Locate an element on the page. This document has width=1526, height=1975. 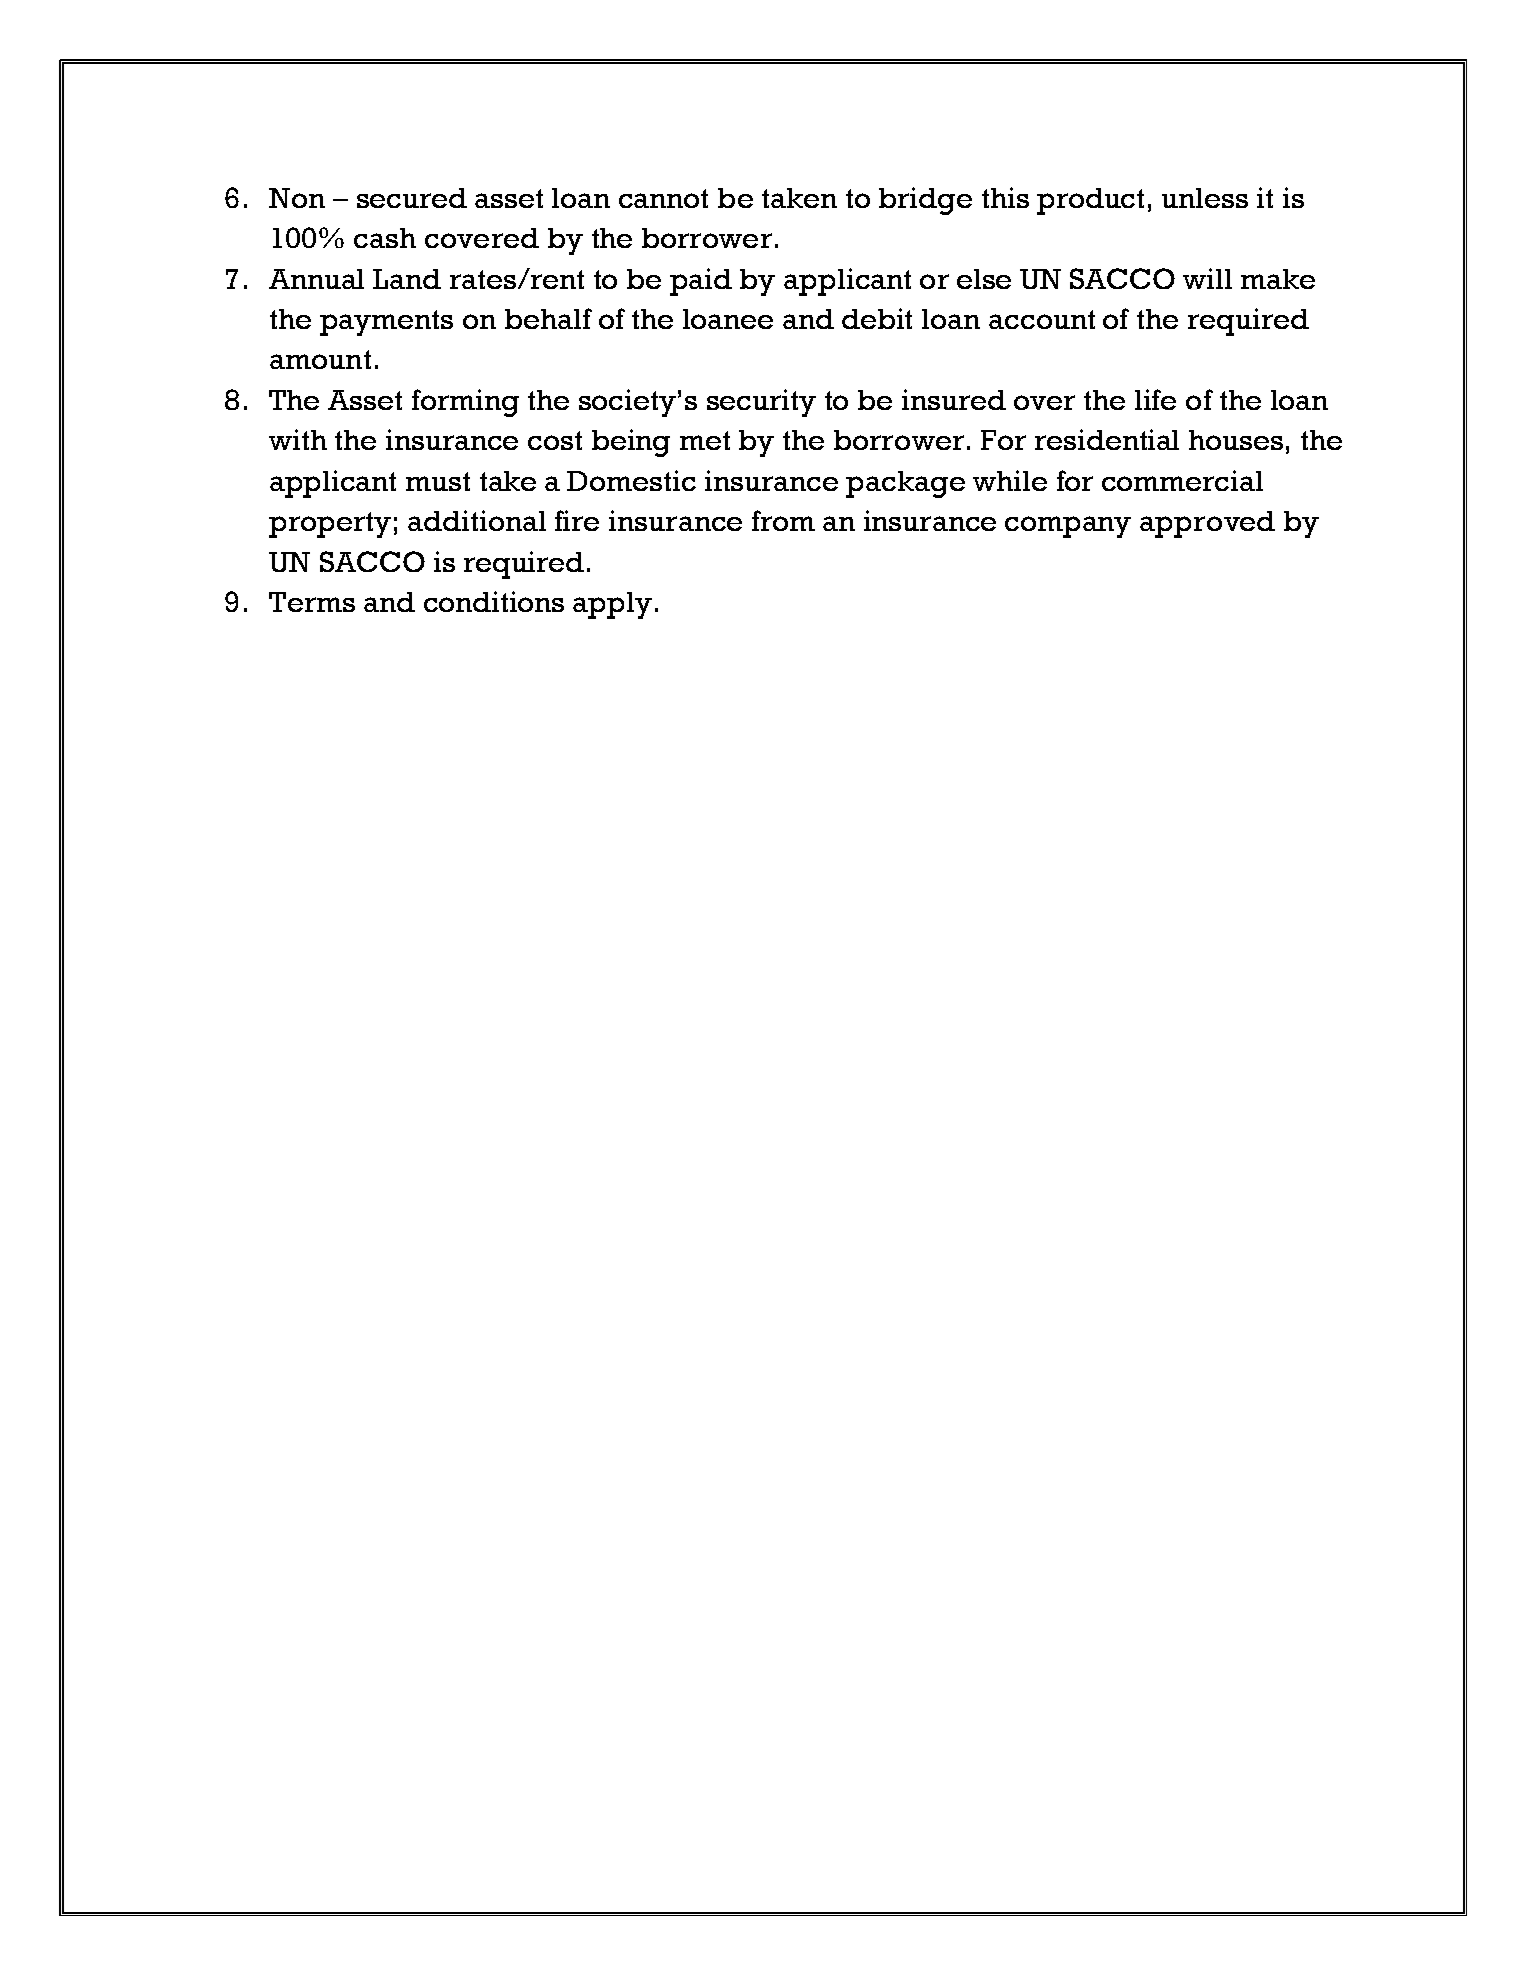
secured is located at coordinates (412, 198).
